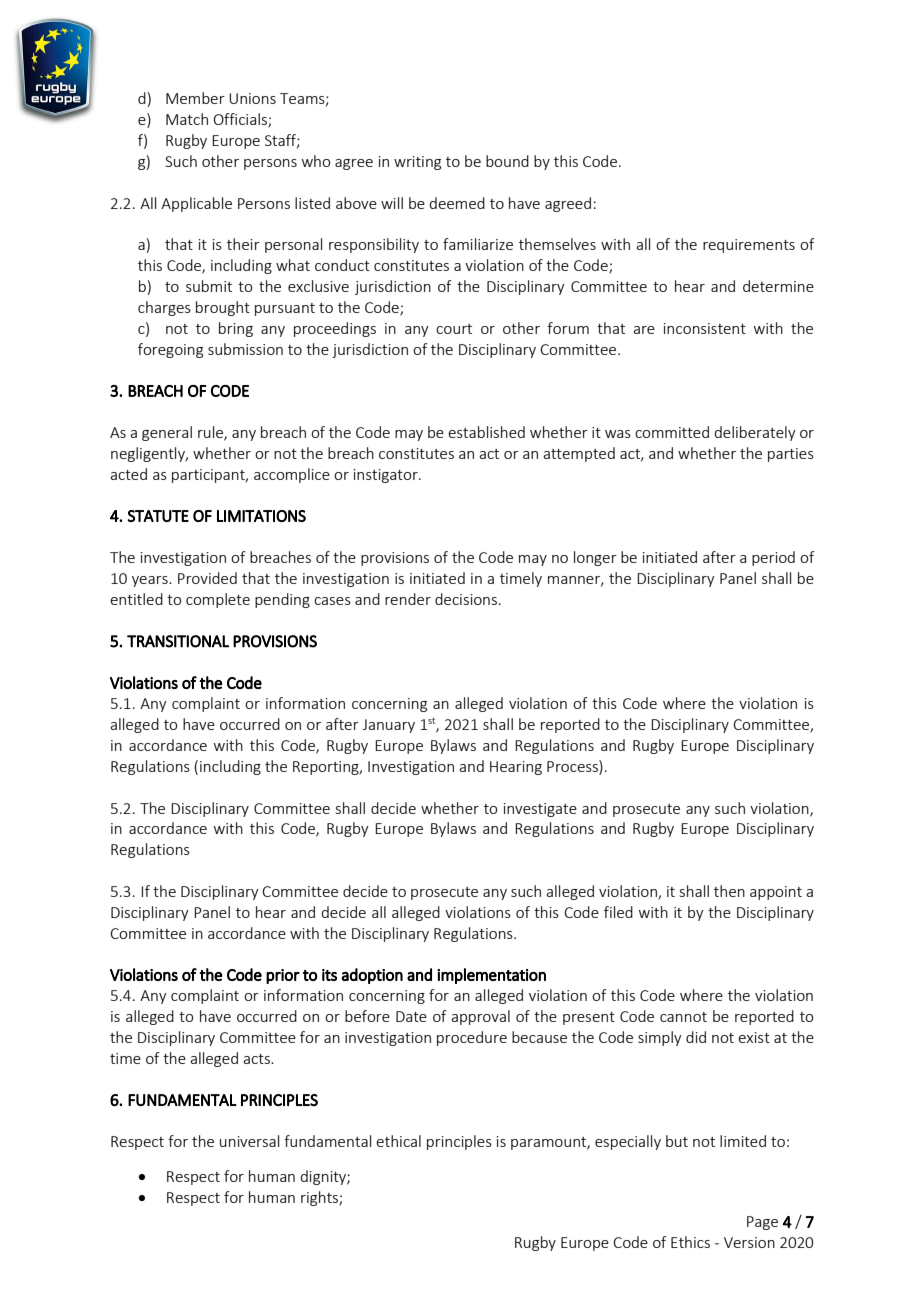  I want to click on prior, so click(283, 976).
